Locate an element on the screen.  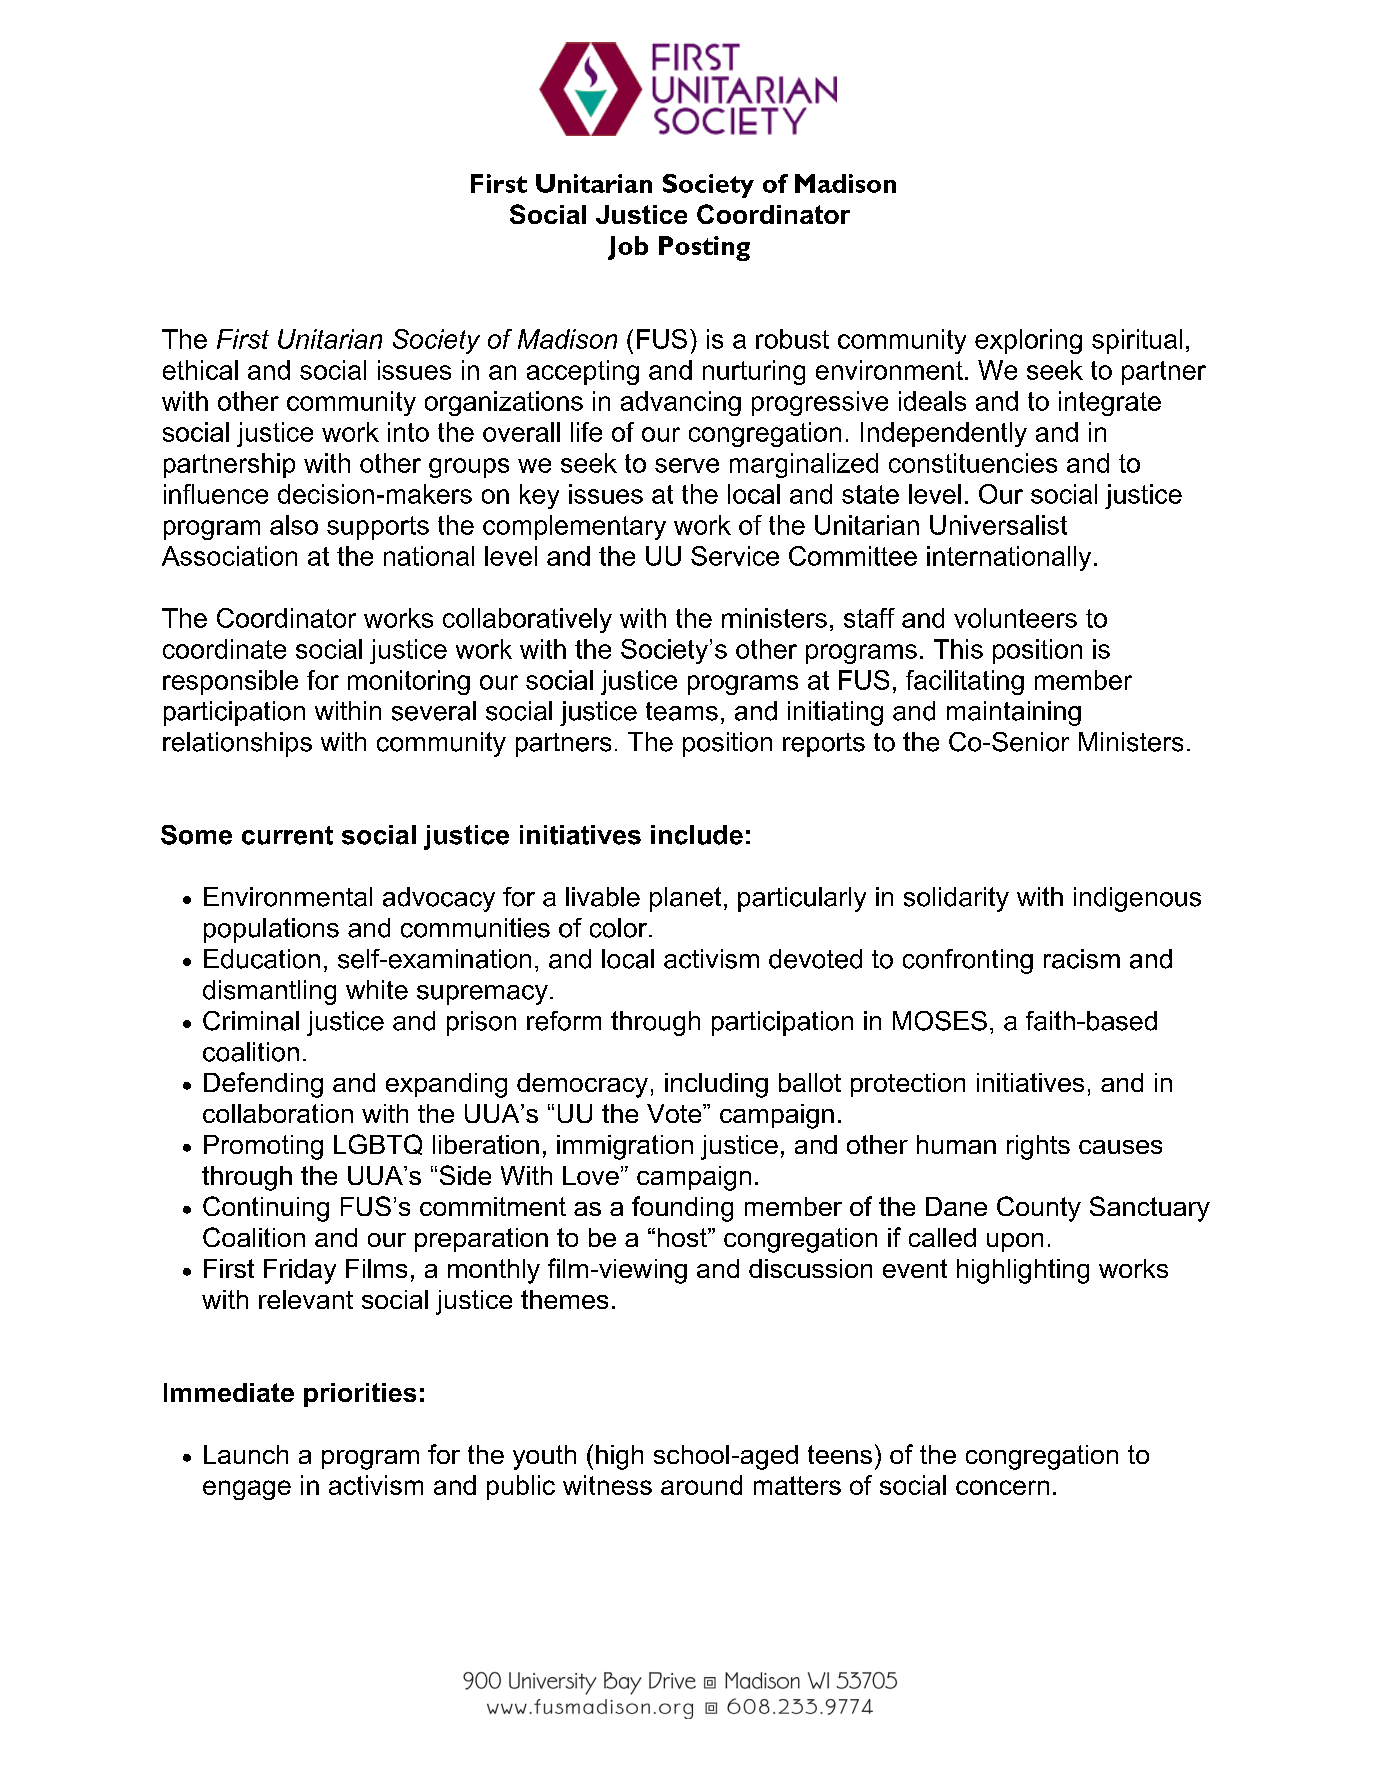
exploring is located at coordinates (1028, 341).
